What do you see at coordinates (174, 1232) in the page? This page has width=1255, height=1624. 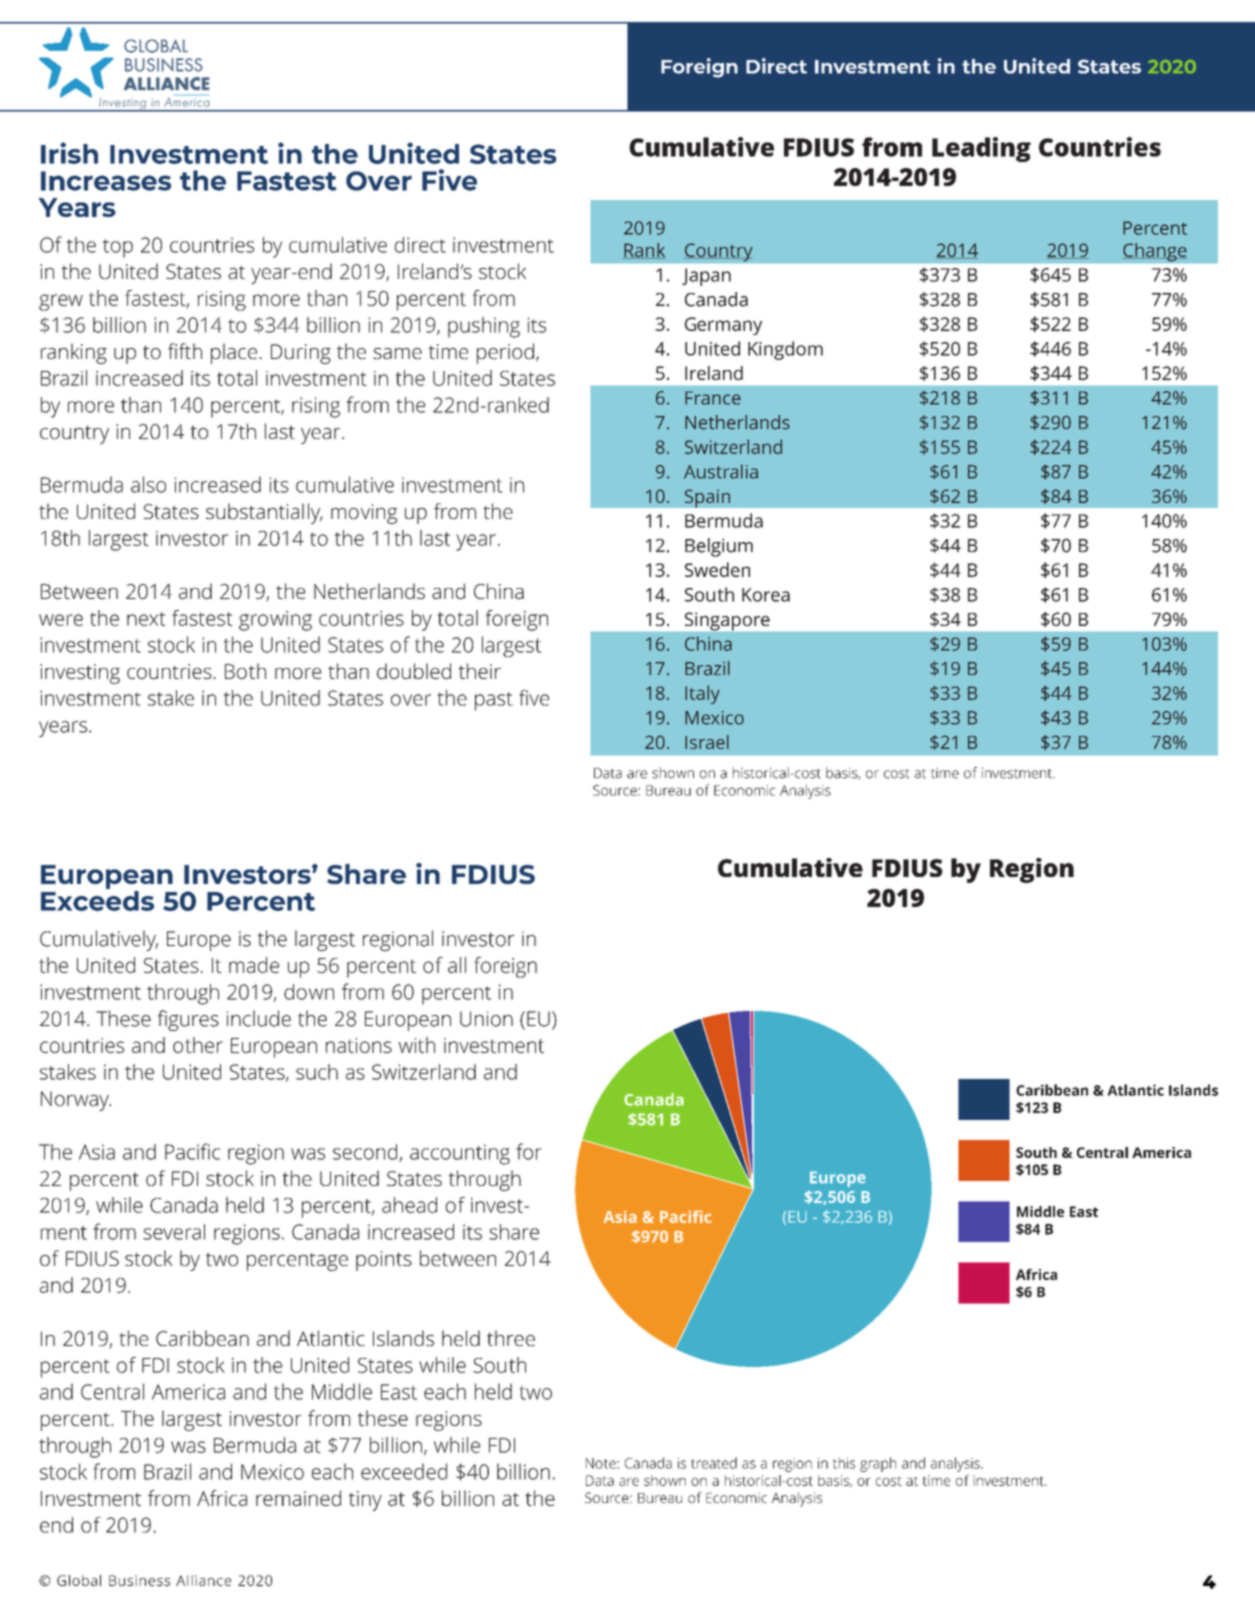 I see `several` at bounding box center [174, 1232].
